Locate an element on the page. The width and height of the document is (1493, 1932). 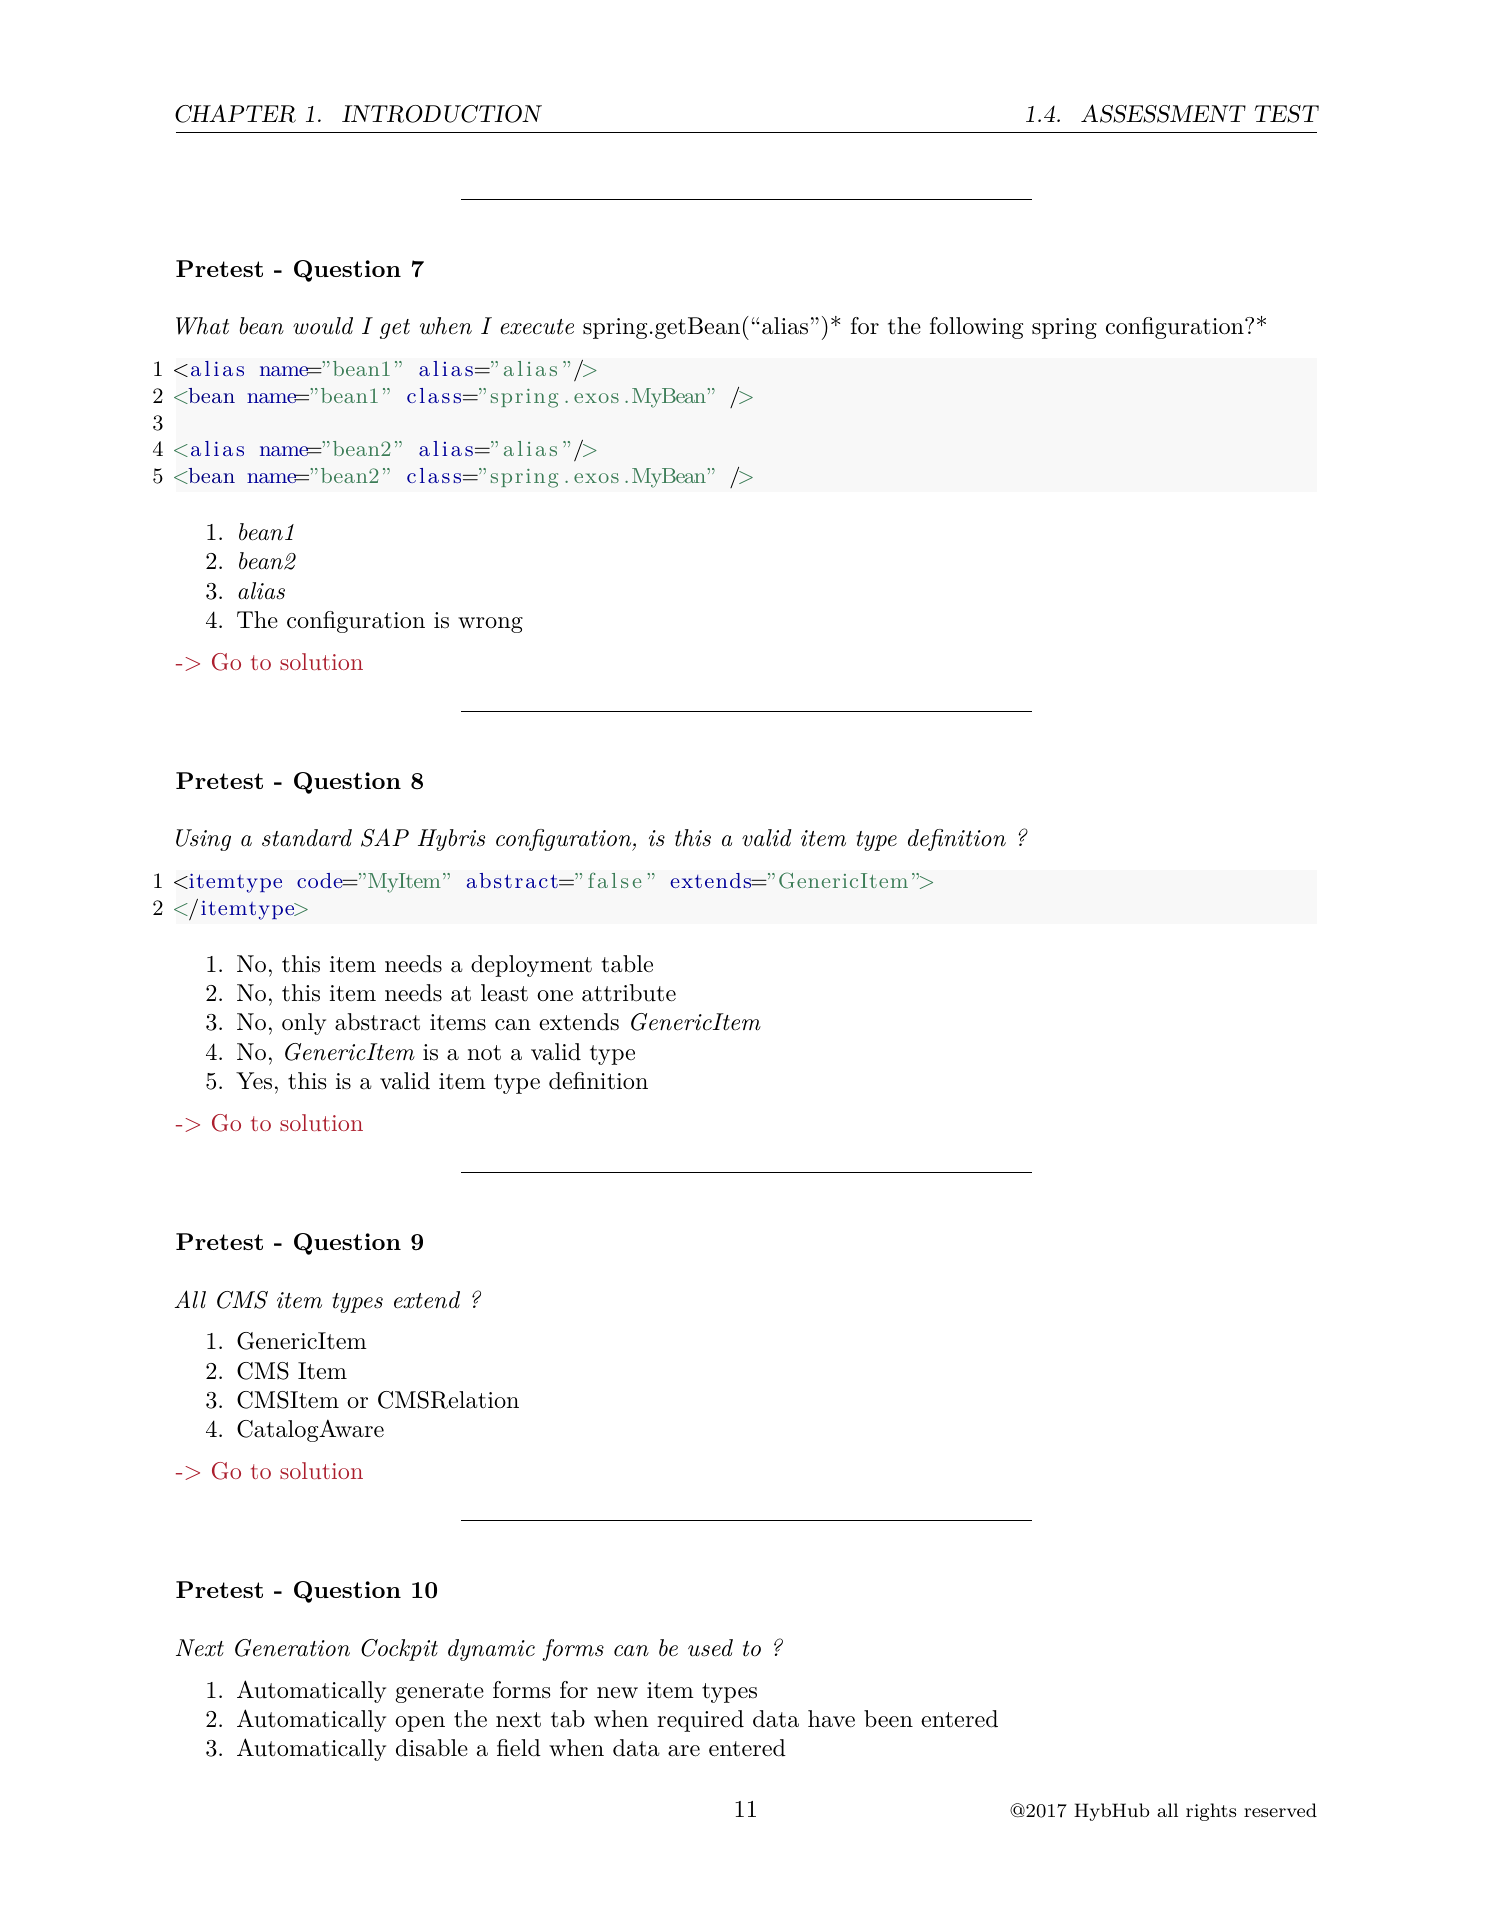
one is located at coordinates (555, 996).
